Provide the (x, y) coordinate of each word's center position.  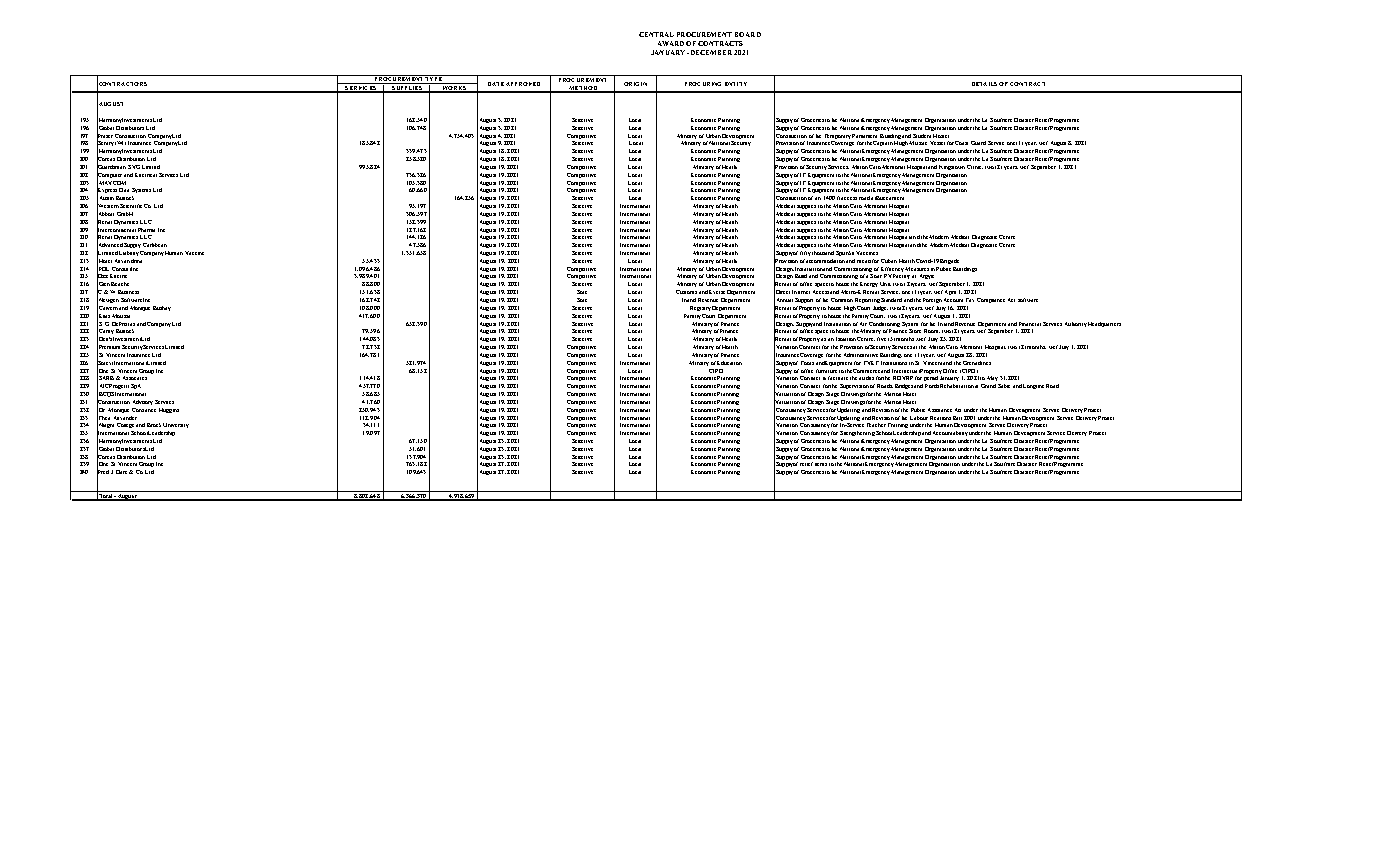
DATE (496, 84)
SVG (134, 167)
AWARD (671, 43)
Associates (135, 378)
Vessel (937, 143)
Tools (807, 363)
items (821, 464)
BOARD (748, 34)
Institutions (894, 363)
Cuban (889, 261)
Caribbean (155, 245)
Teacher (876, 425)
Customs (686, 292)
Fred (103, 472)
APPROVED (523, 84)
